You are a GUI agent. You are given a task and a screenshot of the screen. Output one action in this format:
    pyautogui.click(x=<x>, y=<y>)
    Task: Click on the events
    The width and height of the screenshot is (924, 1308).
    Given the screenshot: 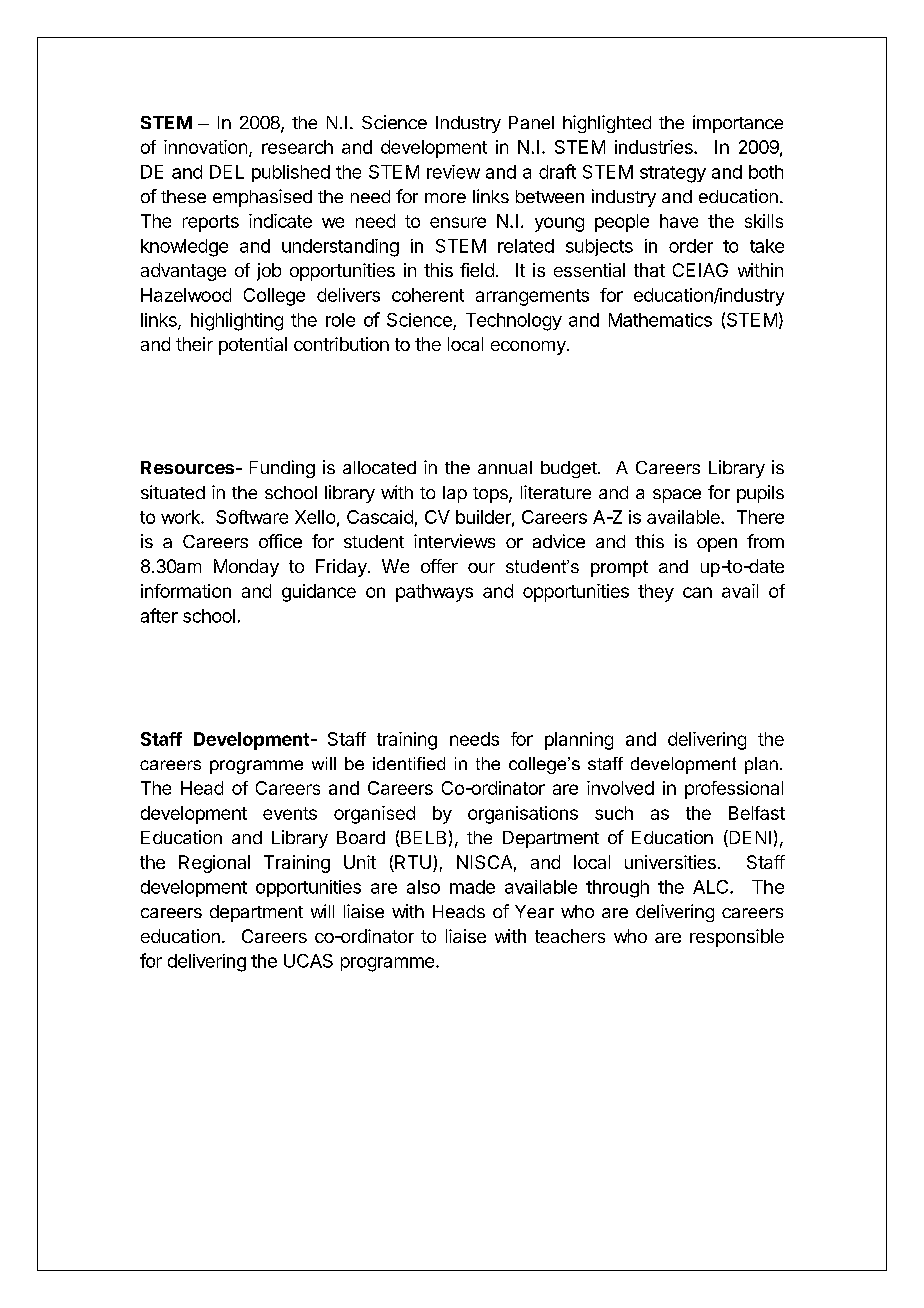 What is the action you would take?
    pyautogui.click(x=290, y=813)
